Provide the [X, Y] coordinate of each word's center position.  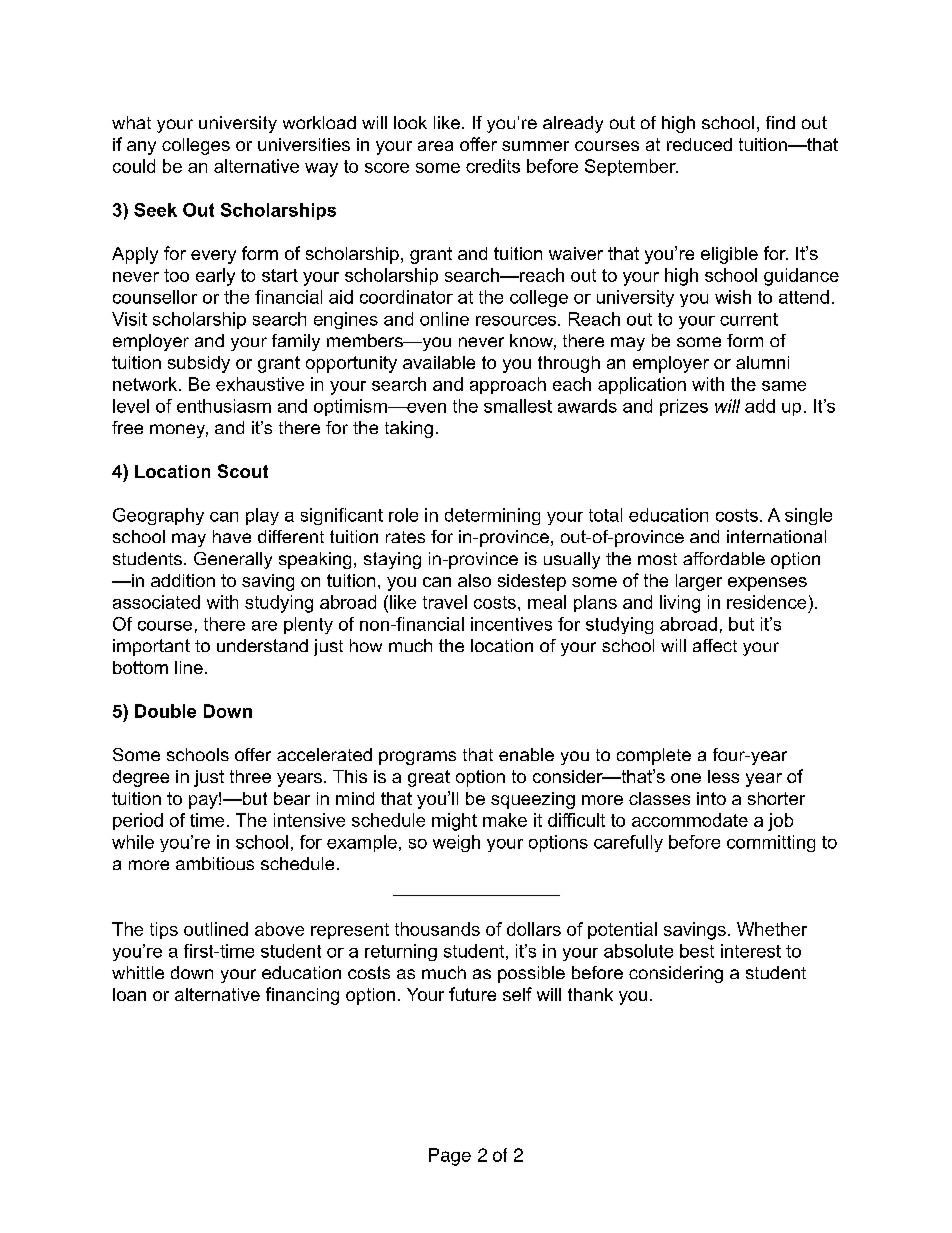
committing [771, 843]
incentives [511, 624]
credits [493, 166]
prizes [684, 407]
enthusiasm [224, 406]
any [141, 148]
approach [508, 385]
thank [590, 994]
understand [262, 645]
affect [715, 645]
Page [450, 1157]
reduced [699, 144]
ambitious [215, 863]
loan [129, 994]
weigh [456, 843]
